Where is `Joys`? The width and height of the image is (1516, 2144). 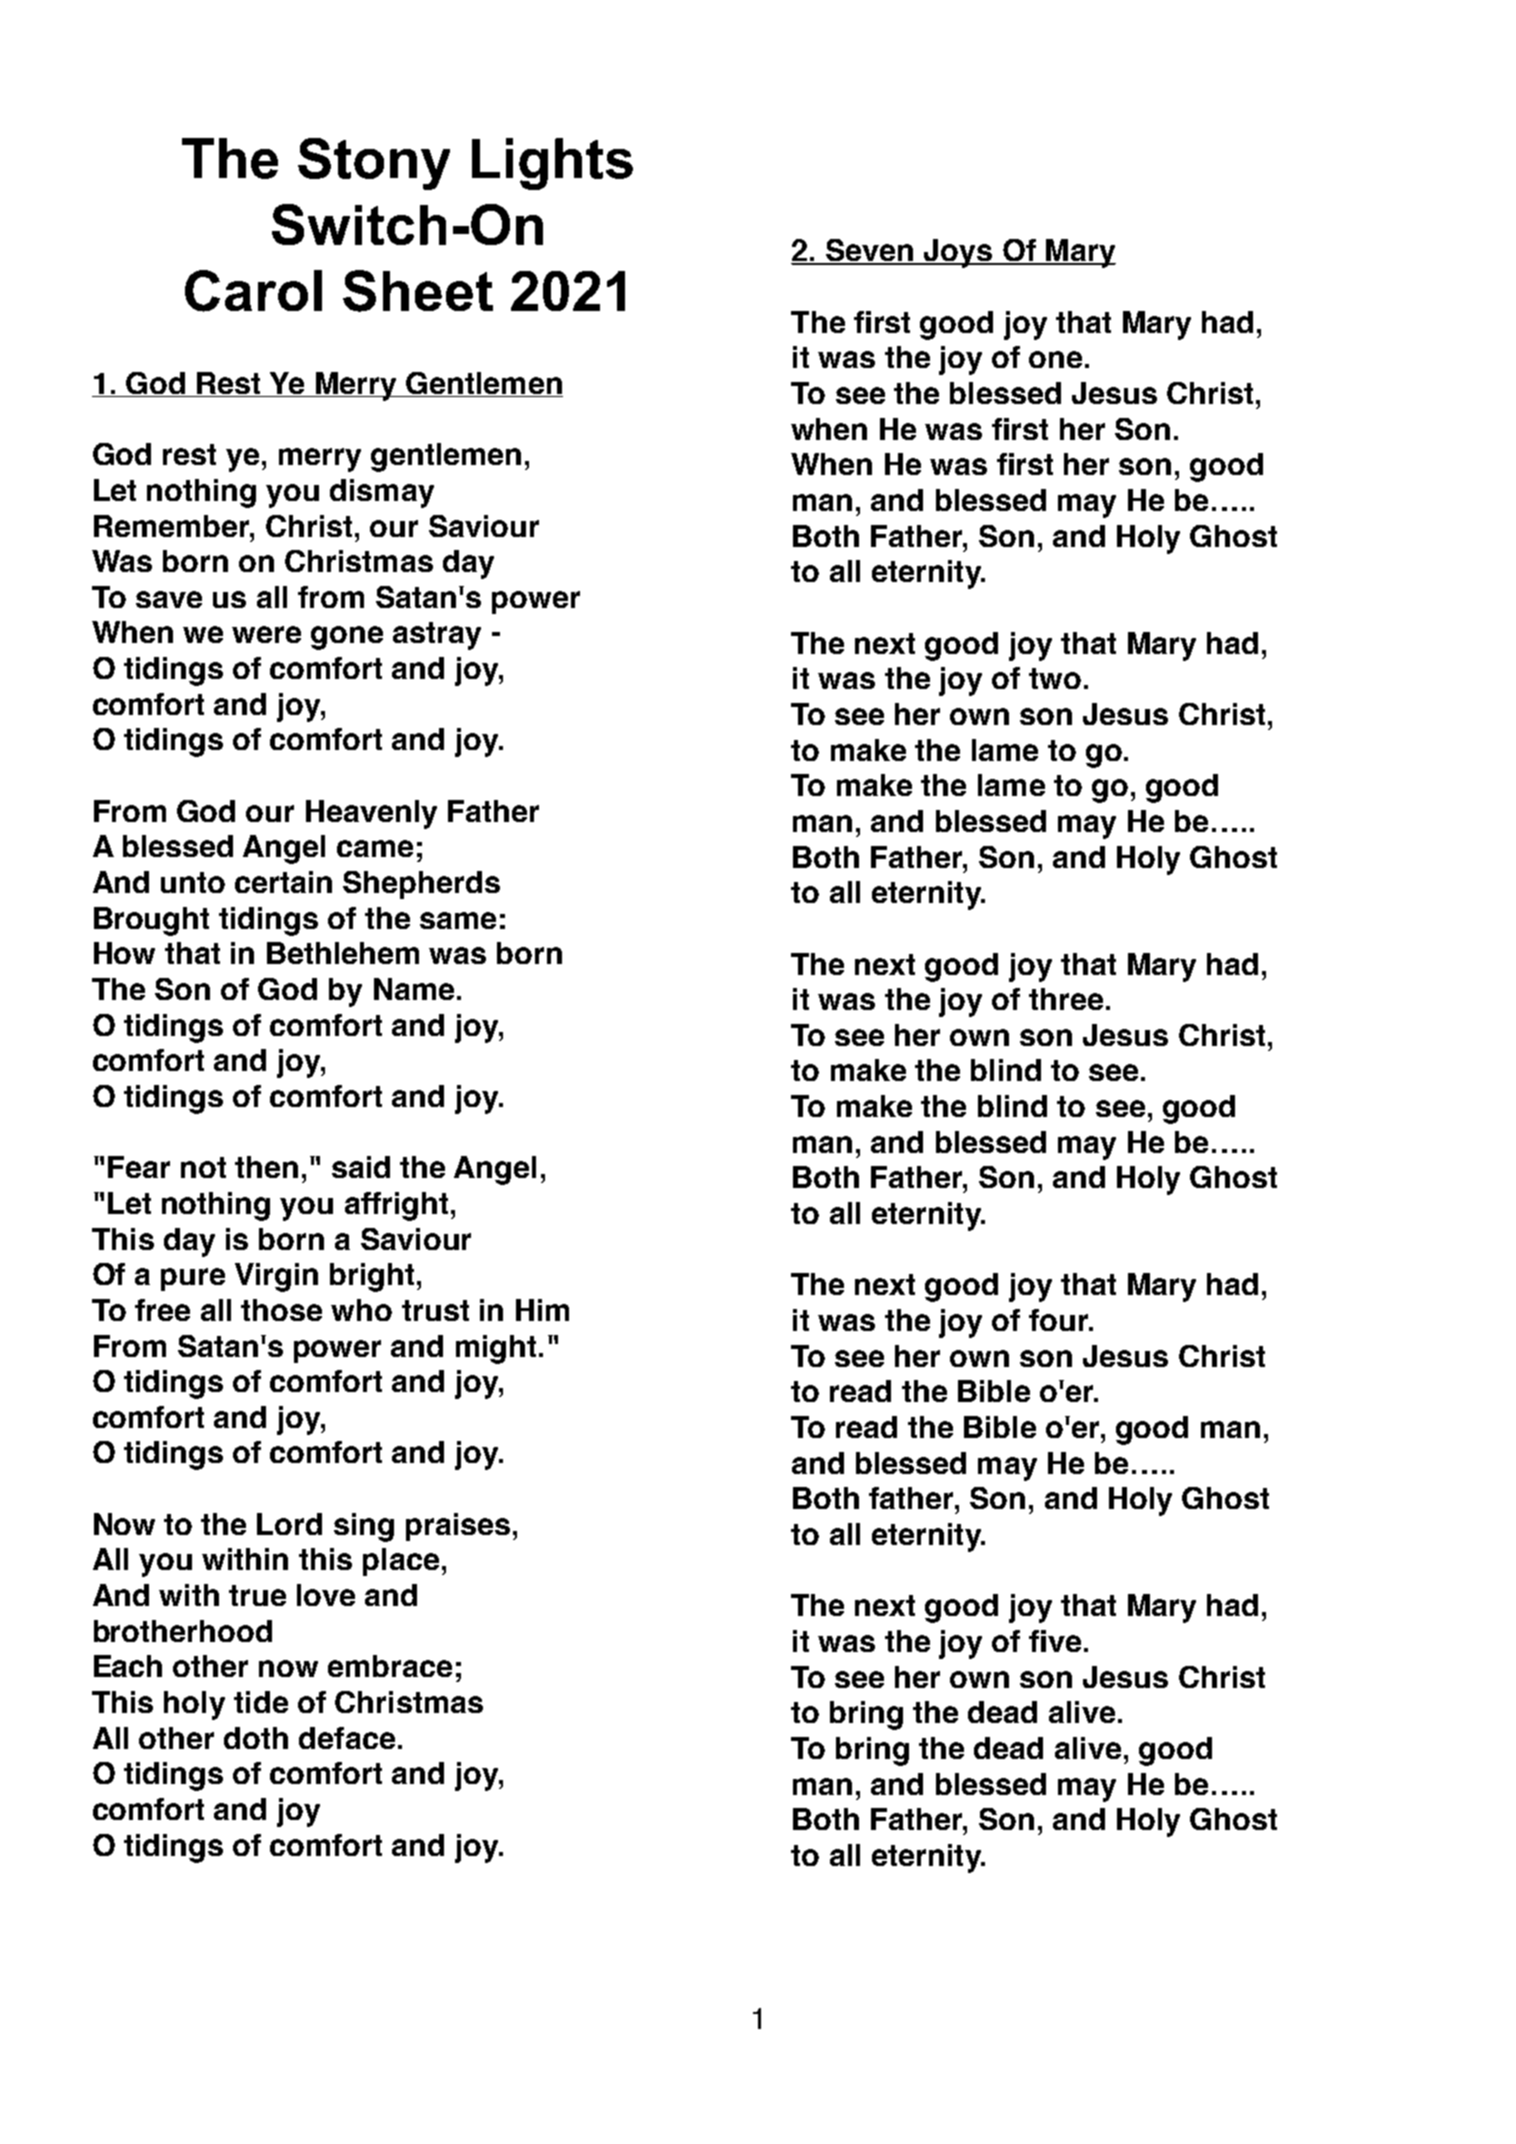 Joys is located at coordinates (958, 253).
